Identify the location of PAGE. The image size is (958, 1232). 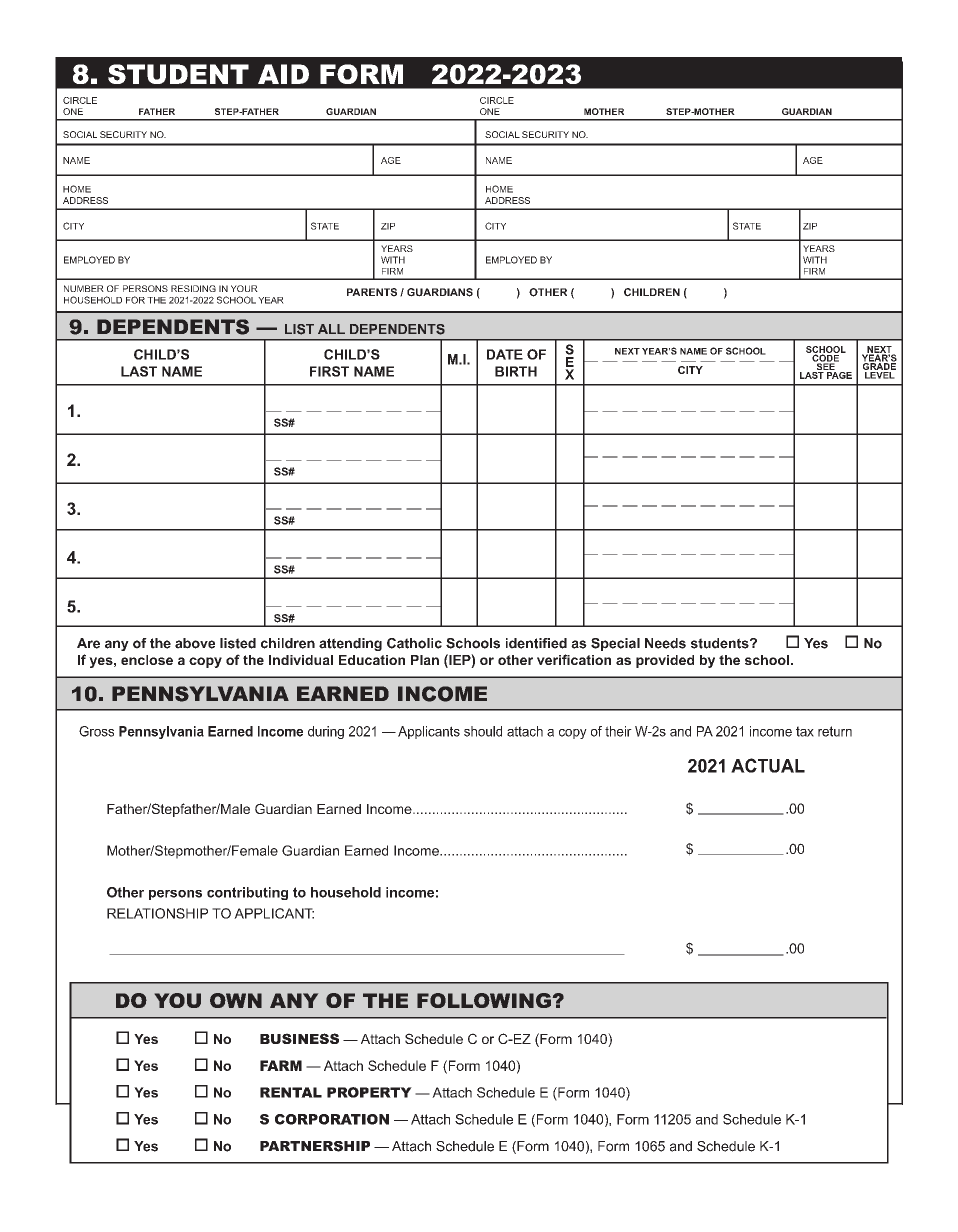
(838, 374).
